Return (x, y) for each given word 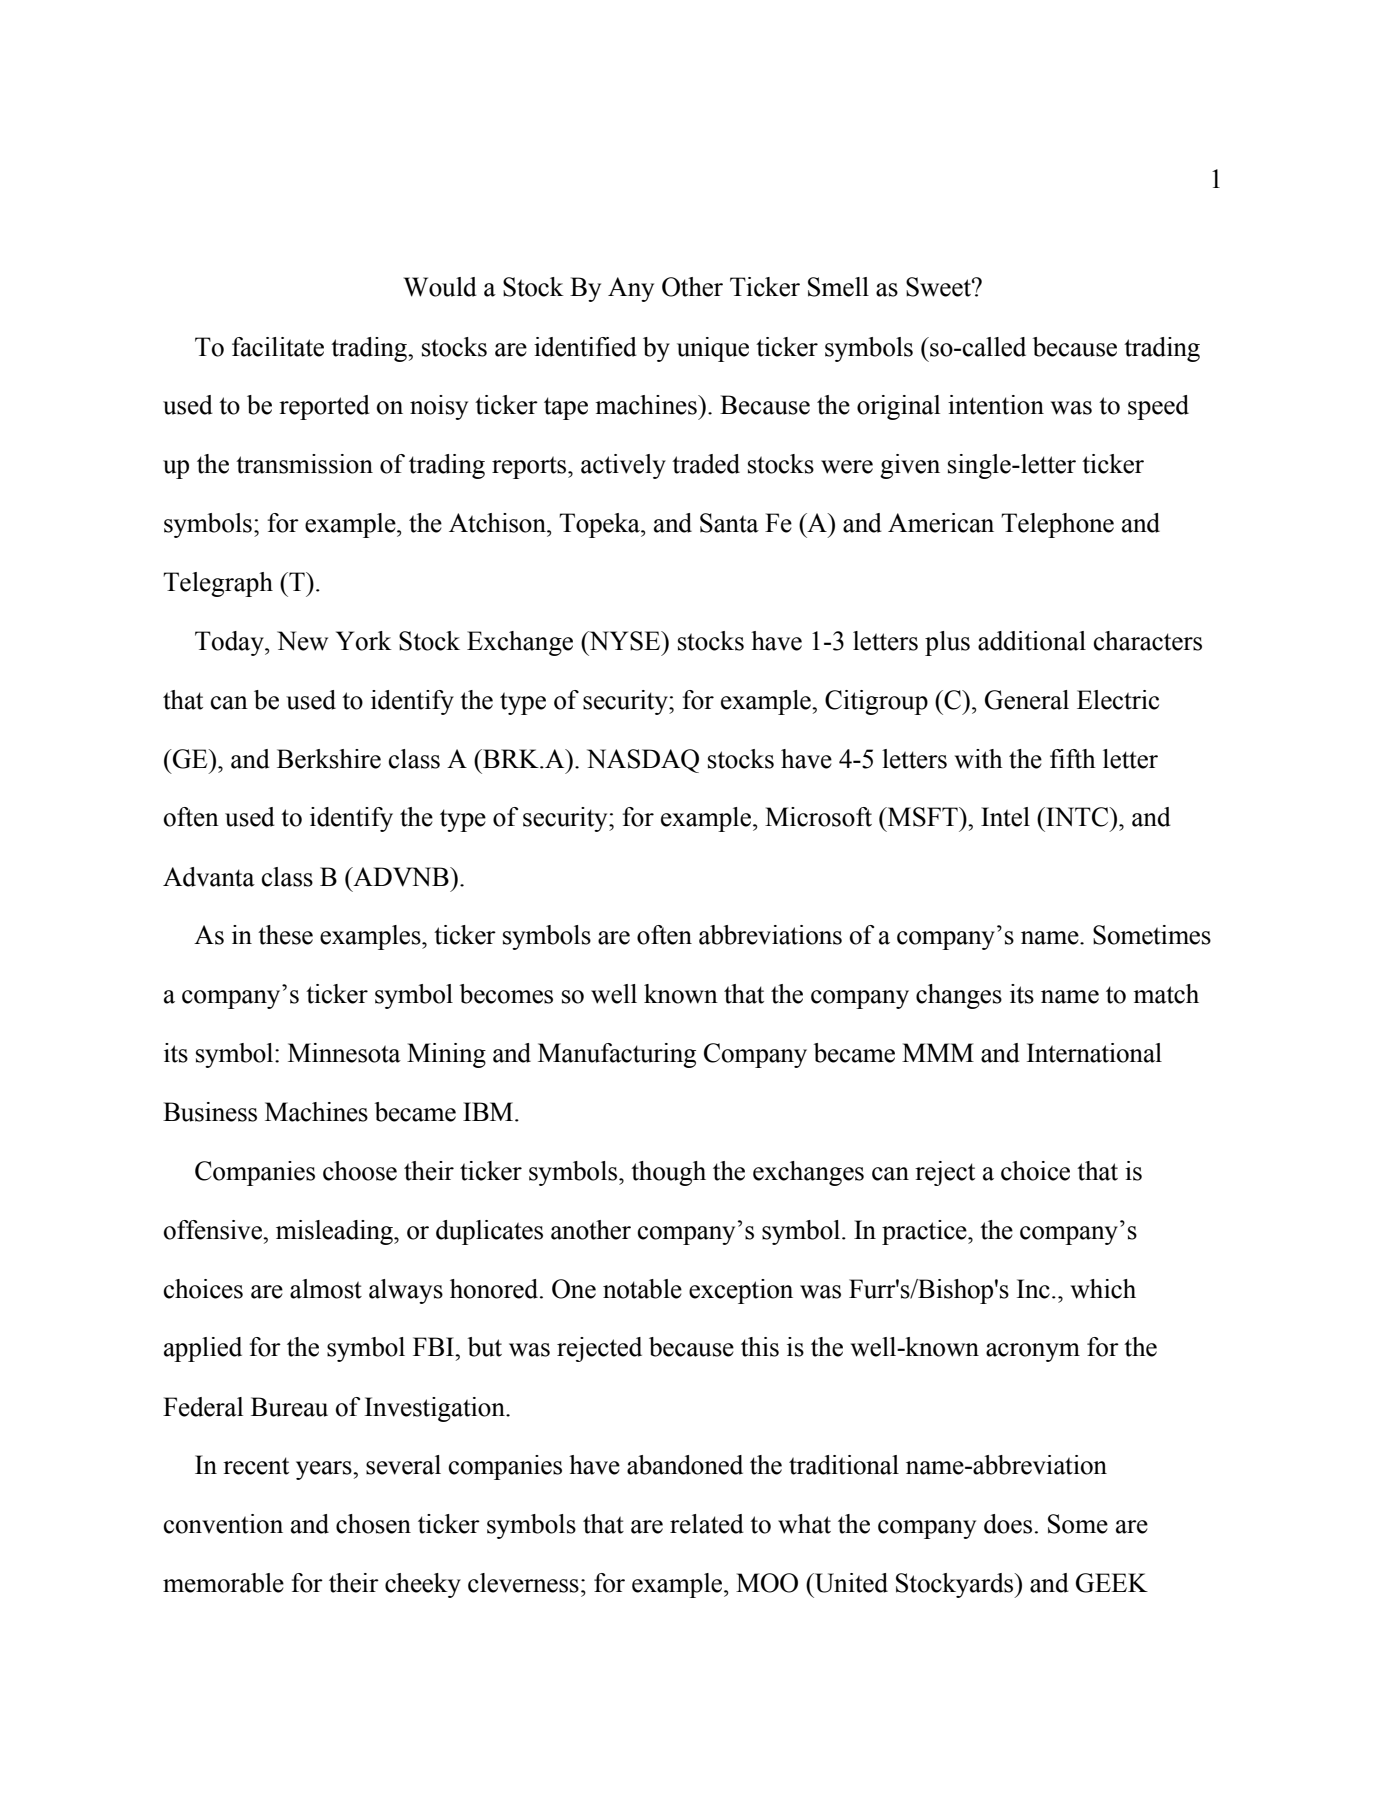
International (1094, 1053)
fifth (1073, 759)
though (668, 1173)
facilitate (278, 347)
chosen (373, 1524)
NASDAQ (643, 761)
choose (360, 1171)
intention (996, 405)
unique (713, 349)
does (1008, 1524)
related (707, 1524)
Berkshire (329, 759)
